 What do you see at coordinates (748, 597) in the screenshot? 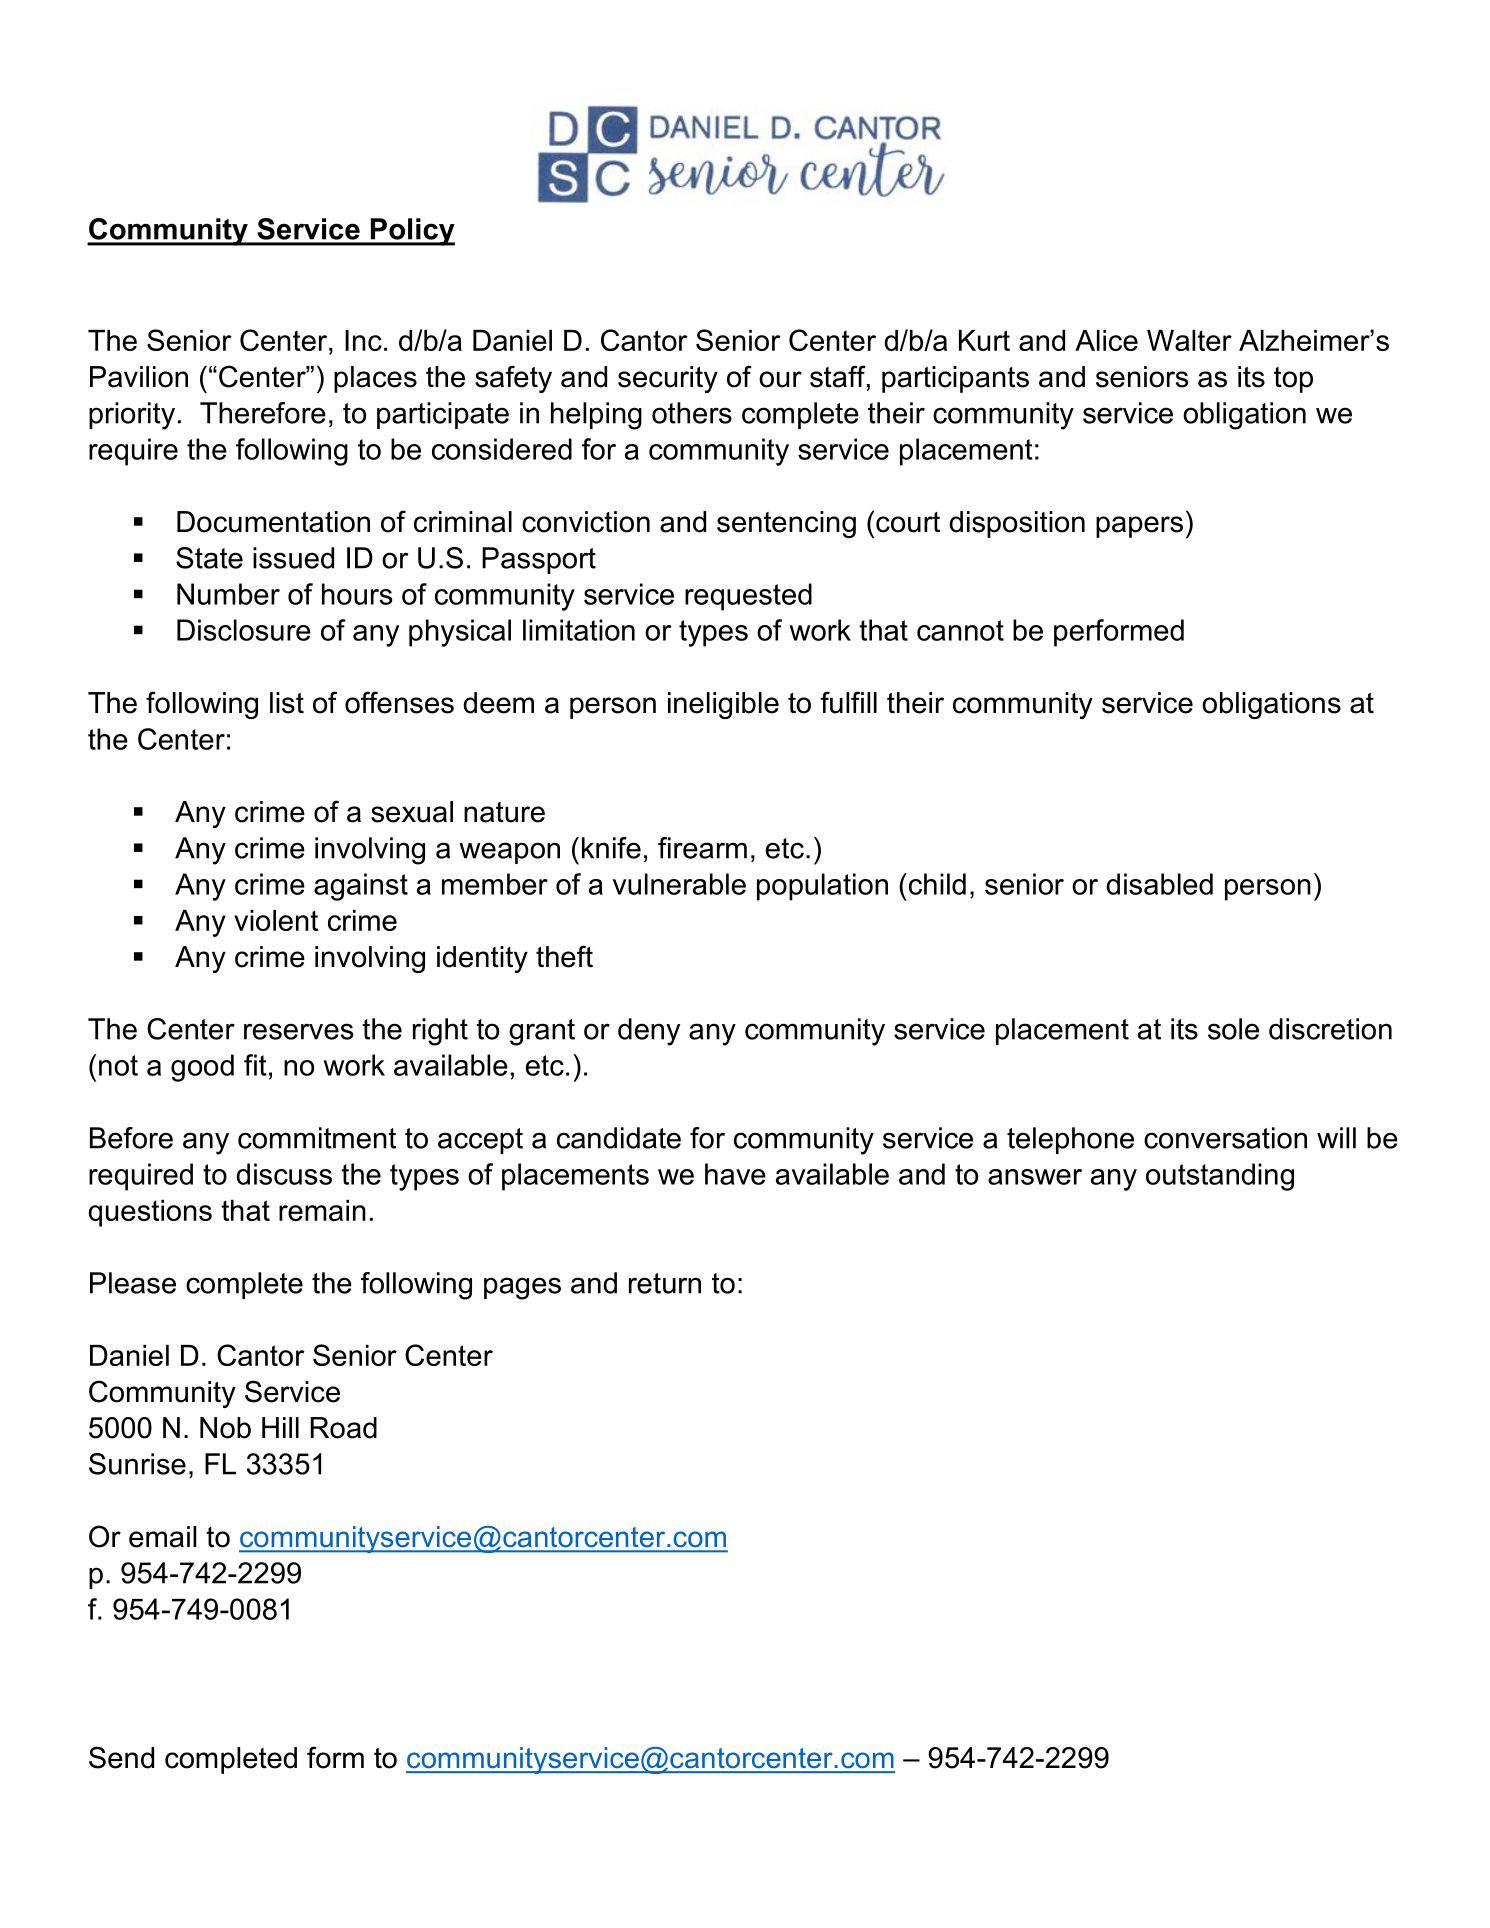
I see `requested` at bounding box center [748, 597].
